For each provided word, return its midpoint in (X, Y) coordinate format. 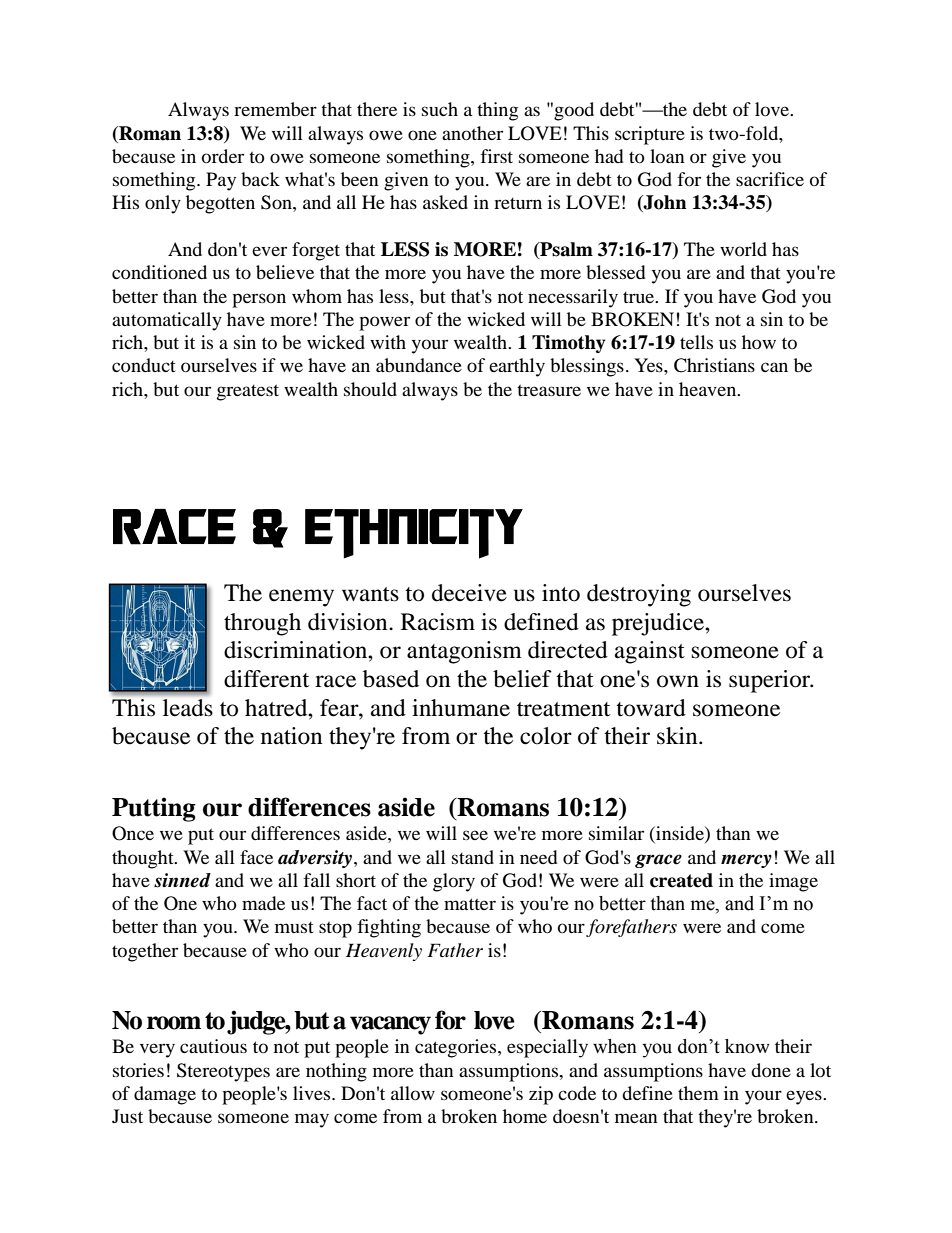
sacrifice (770, 179)
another (472, 133)
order (223, 156)
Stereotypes (223, 1072)
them (698, 1093)
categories (457, 1048)
